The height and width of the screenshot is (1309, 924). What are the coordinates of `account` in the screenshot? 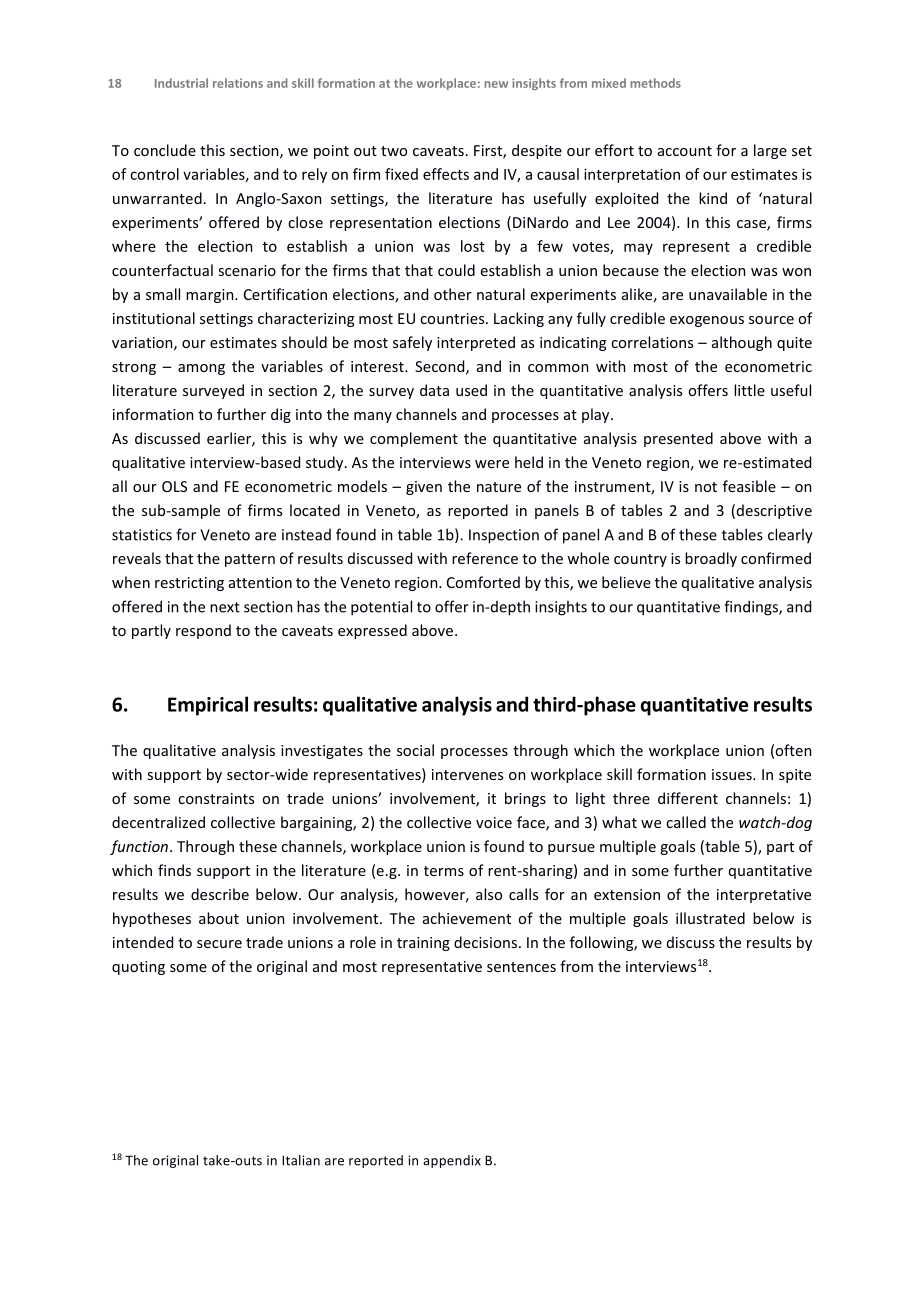 It's located at (685, 151).
